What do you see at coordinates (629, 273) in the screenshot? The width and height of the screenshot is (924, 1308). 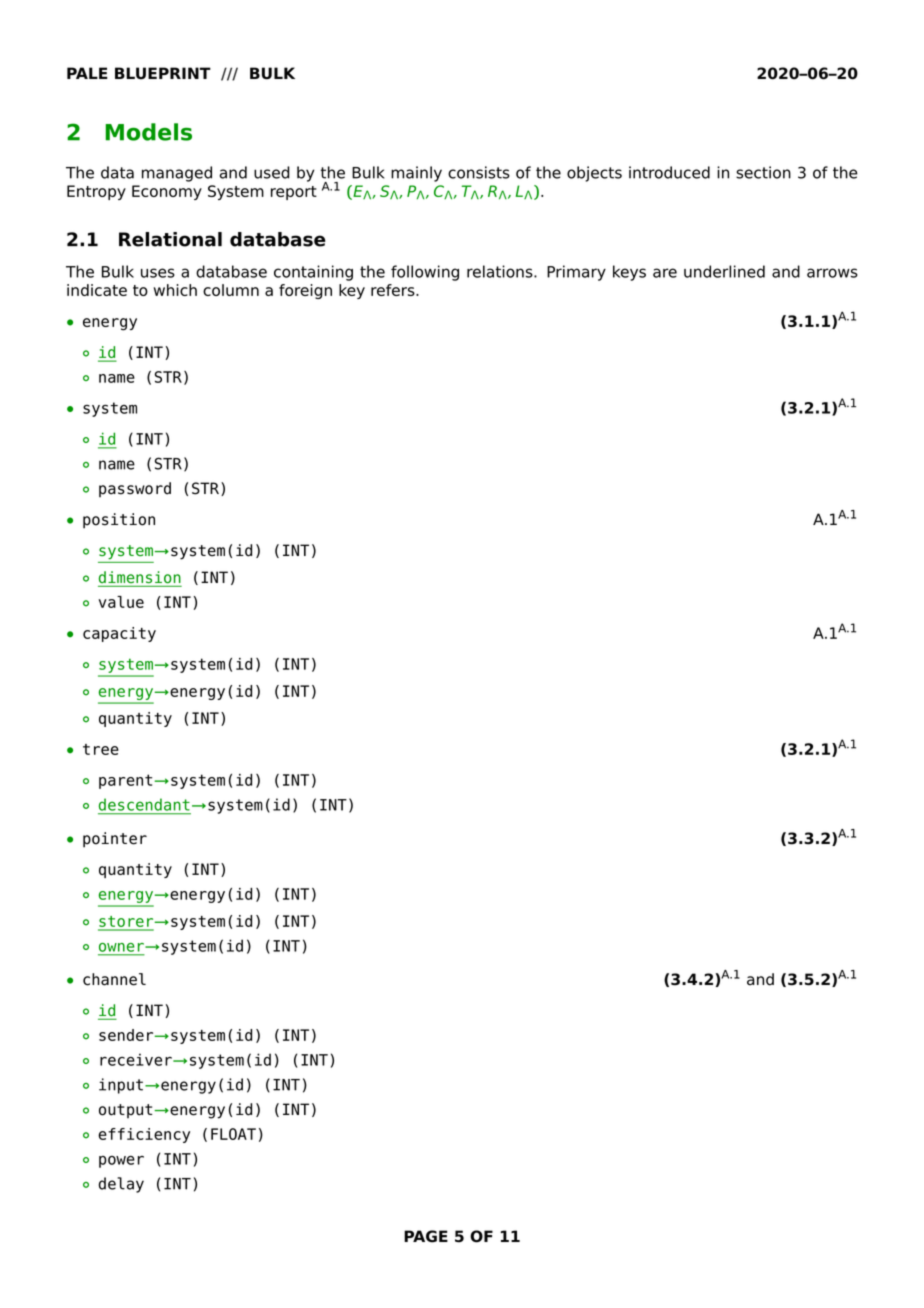 I see `keys` at bounding box center [629, 273].
